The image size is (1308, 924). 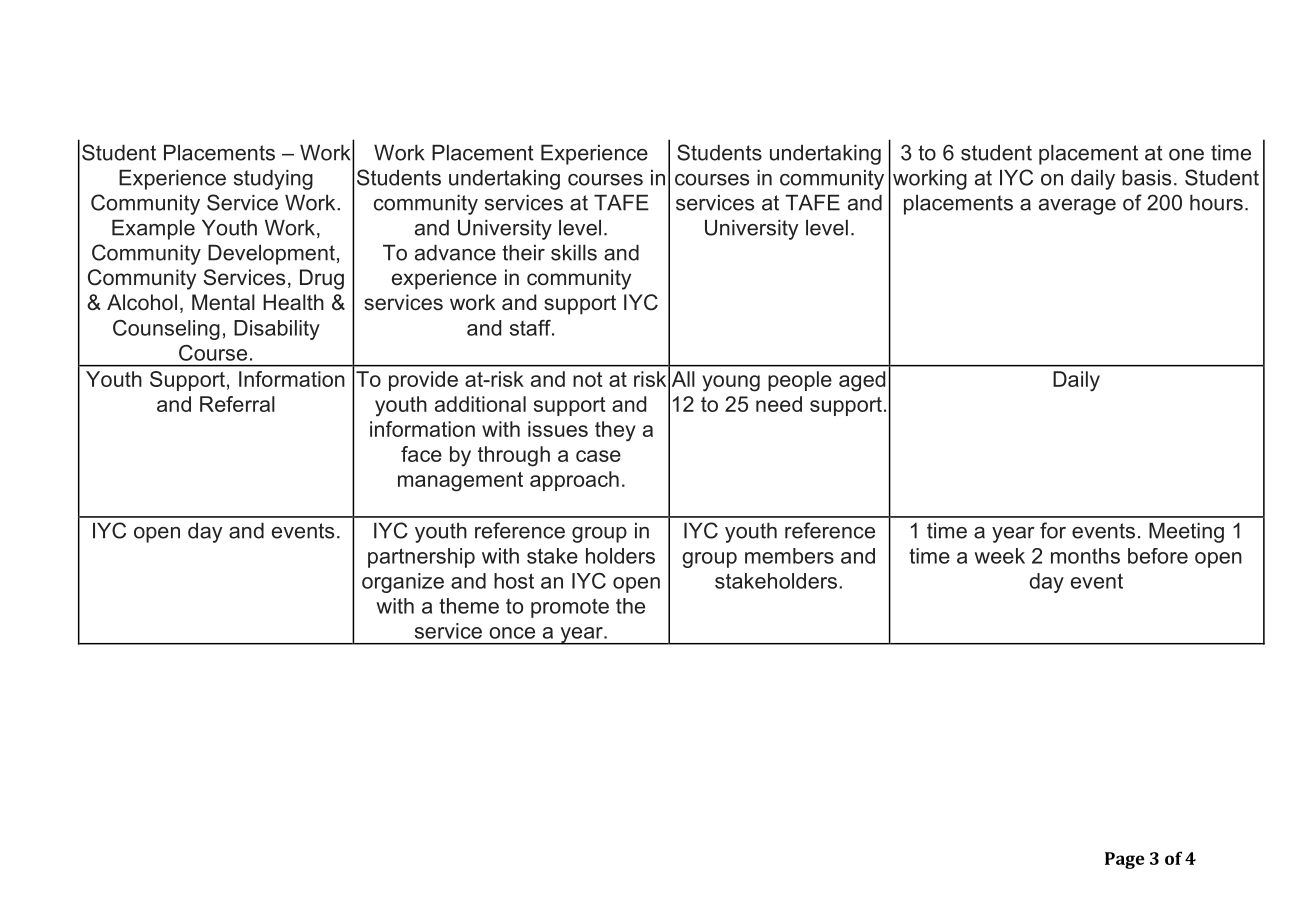 What do you see at coordinates (1125, 860) in the screenshot?
I see `Page` at bounding box center [1125, 860].
